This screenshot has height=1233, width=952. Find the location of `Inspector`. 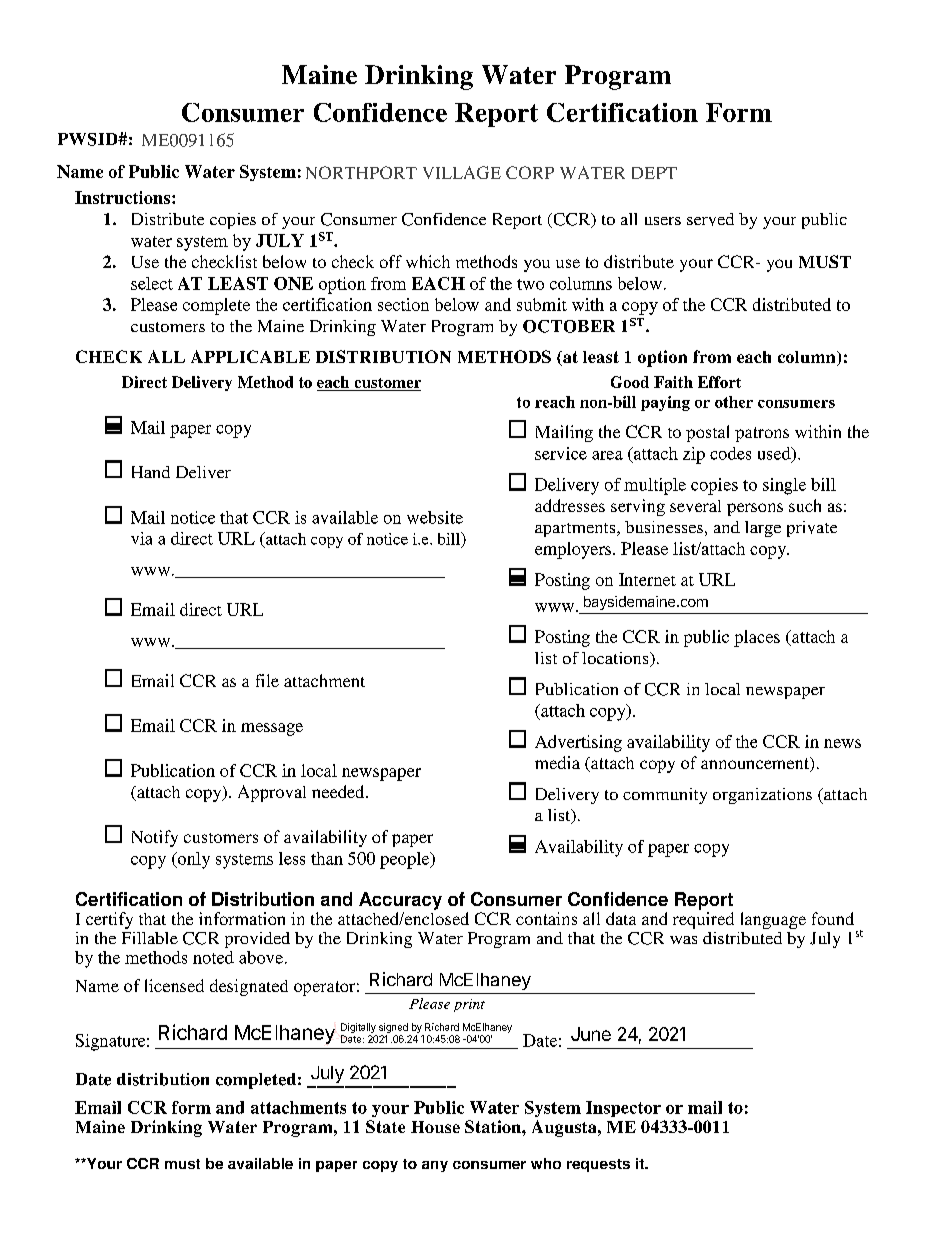

Inspector is located at coordinates (623, 1109).
